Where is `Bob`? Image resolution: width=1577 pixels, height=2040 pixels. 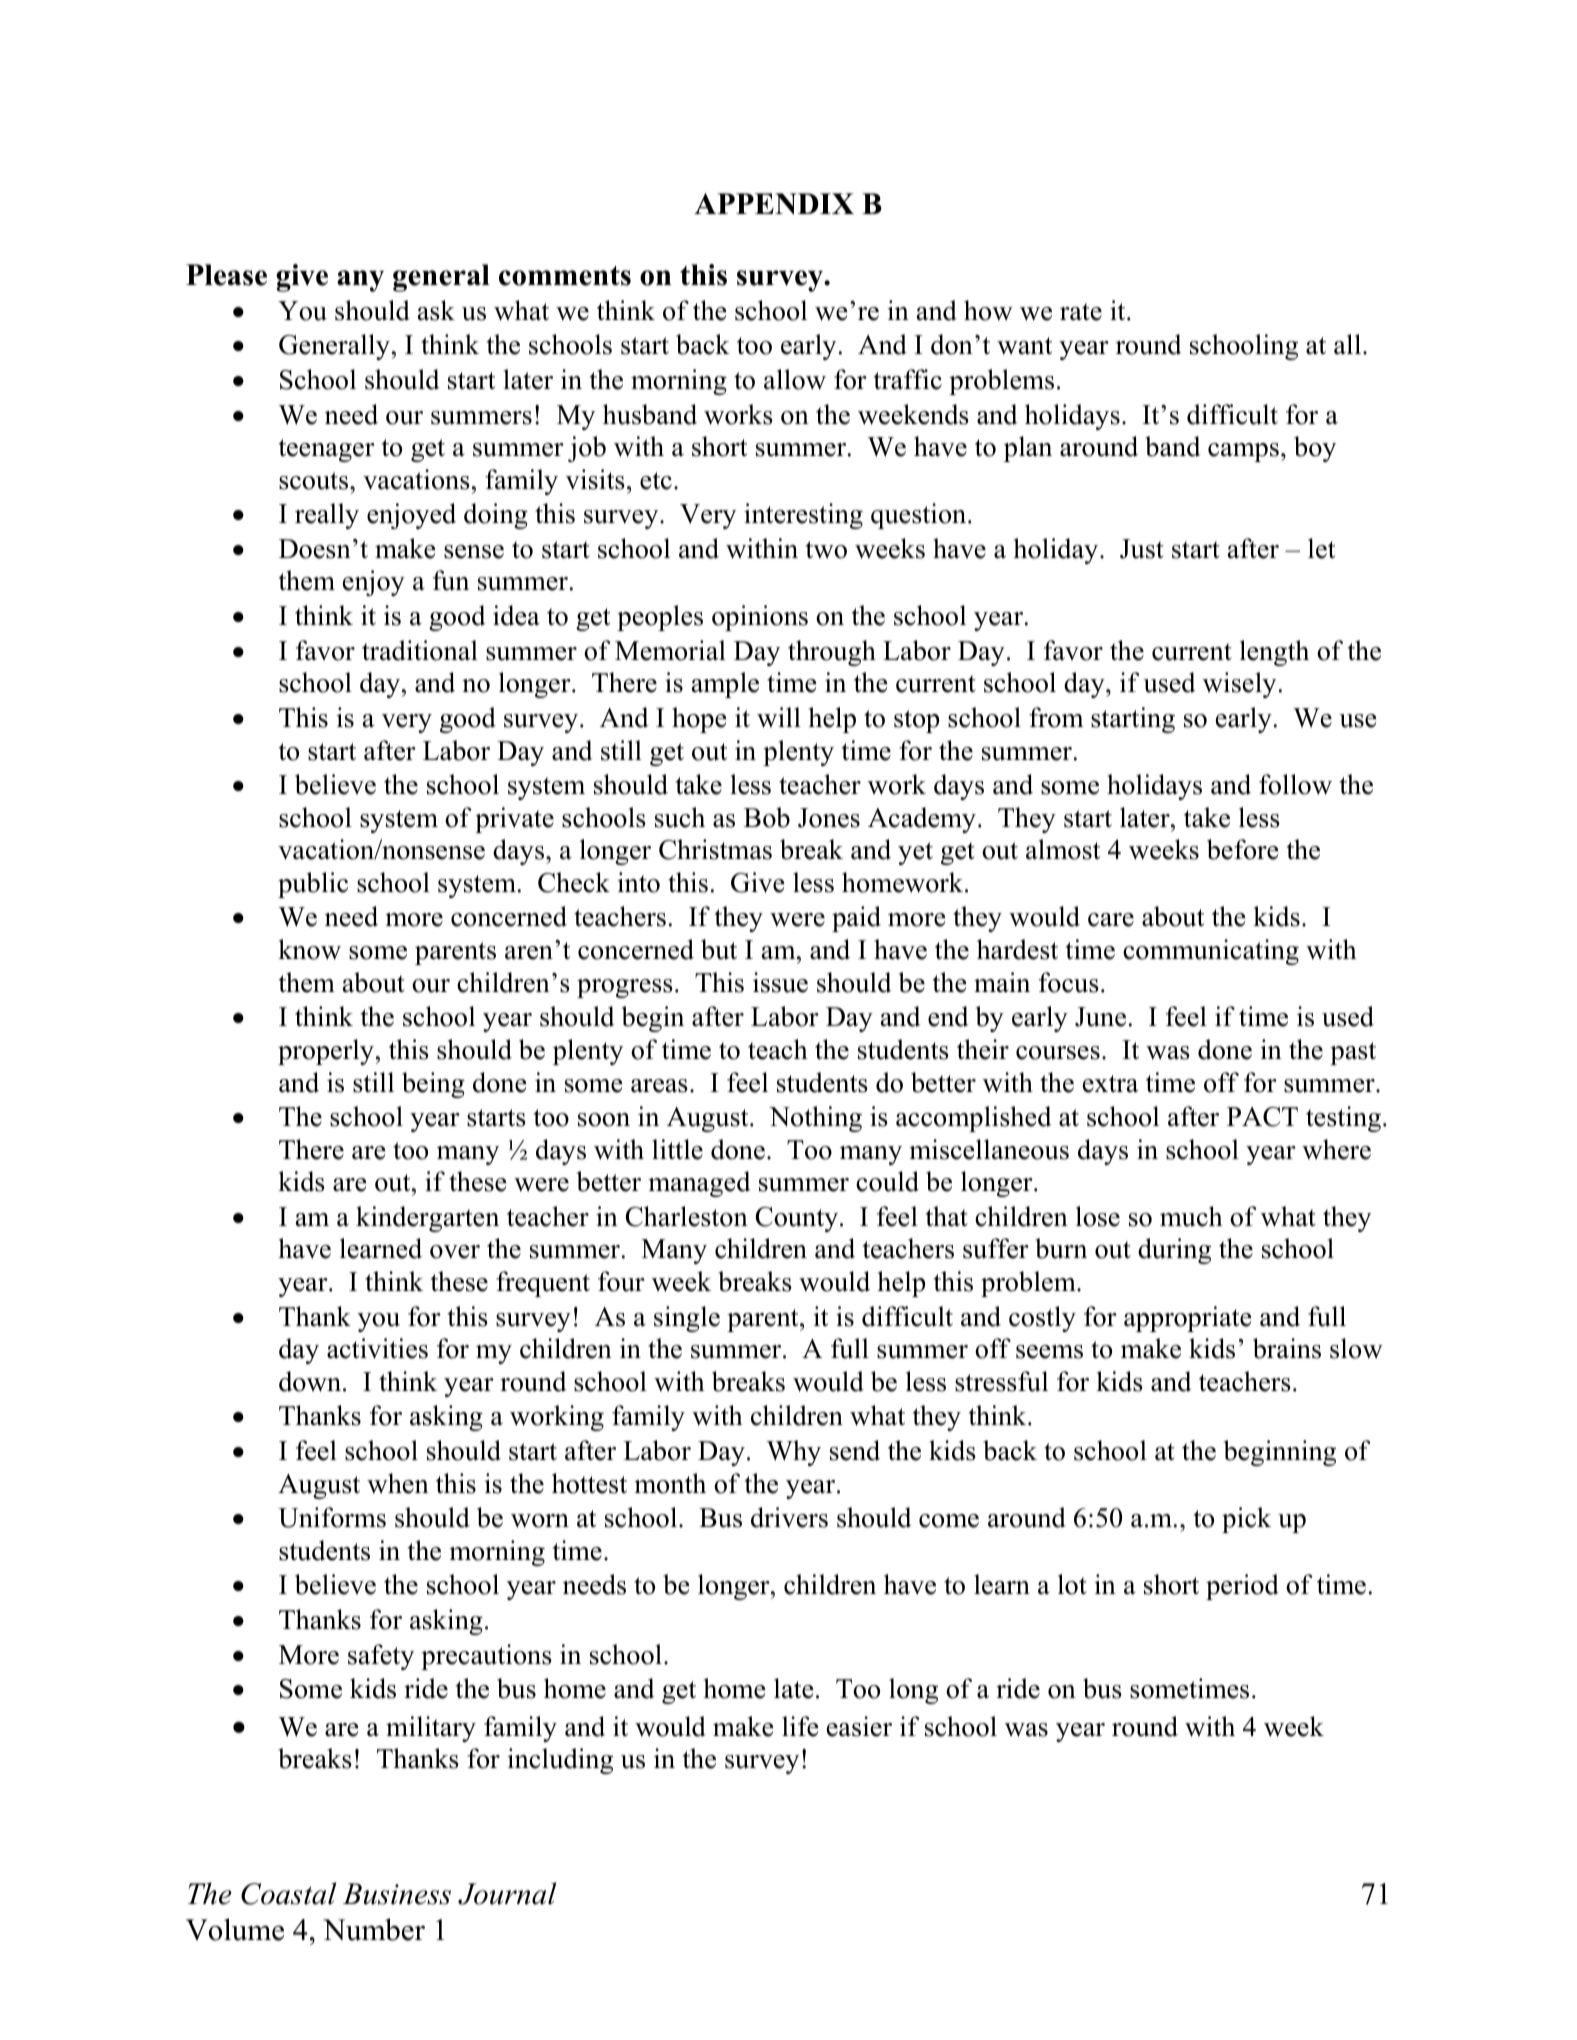
Bob is located at coordinates (767, 817).
